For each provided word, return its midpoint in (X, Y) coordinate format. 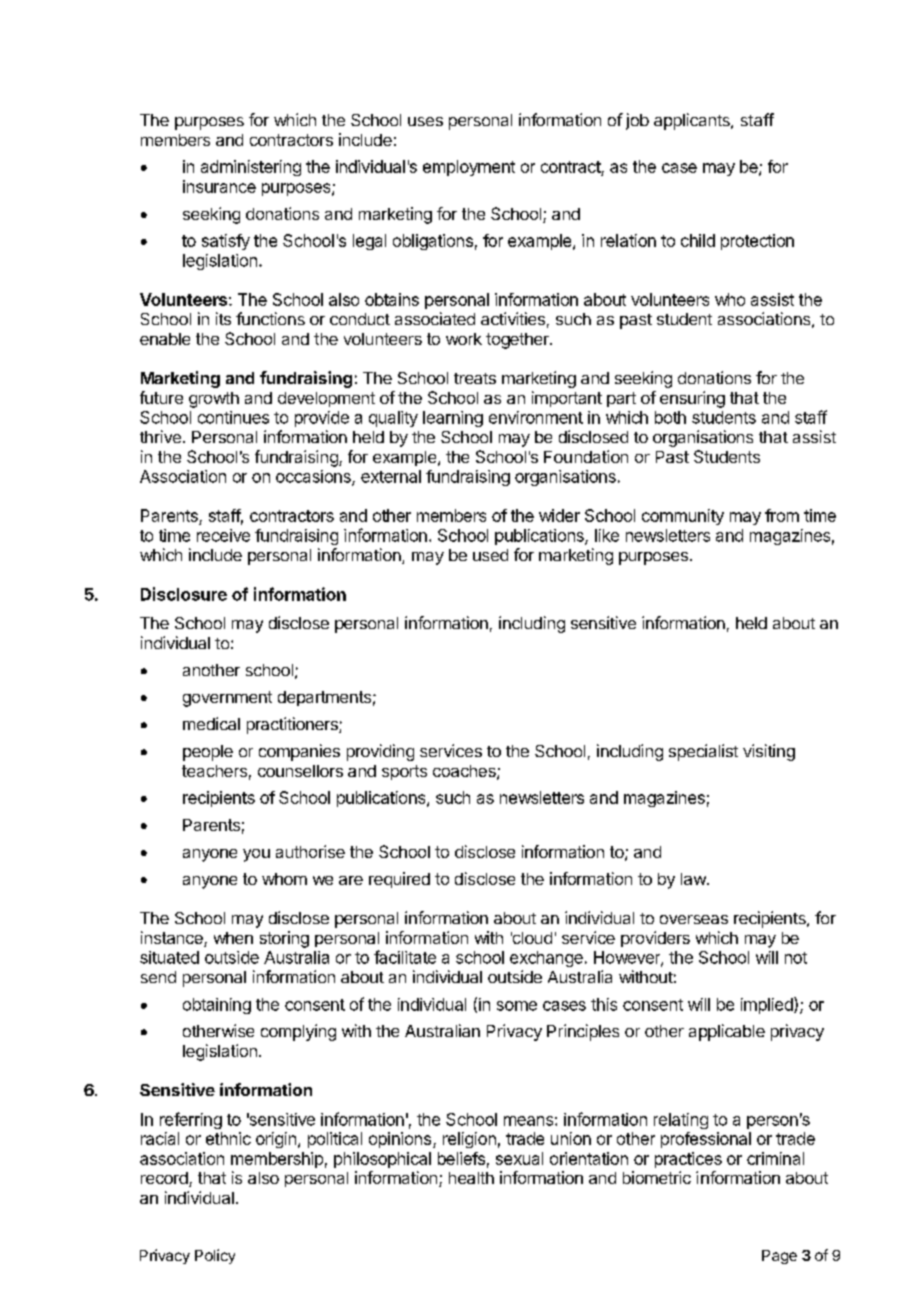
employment (469, 168)
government (227, 699)
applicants (693, 121)
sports (404, 772)
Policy (215, 1256)
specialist (703, 752)
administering (251, 168)
